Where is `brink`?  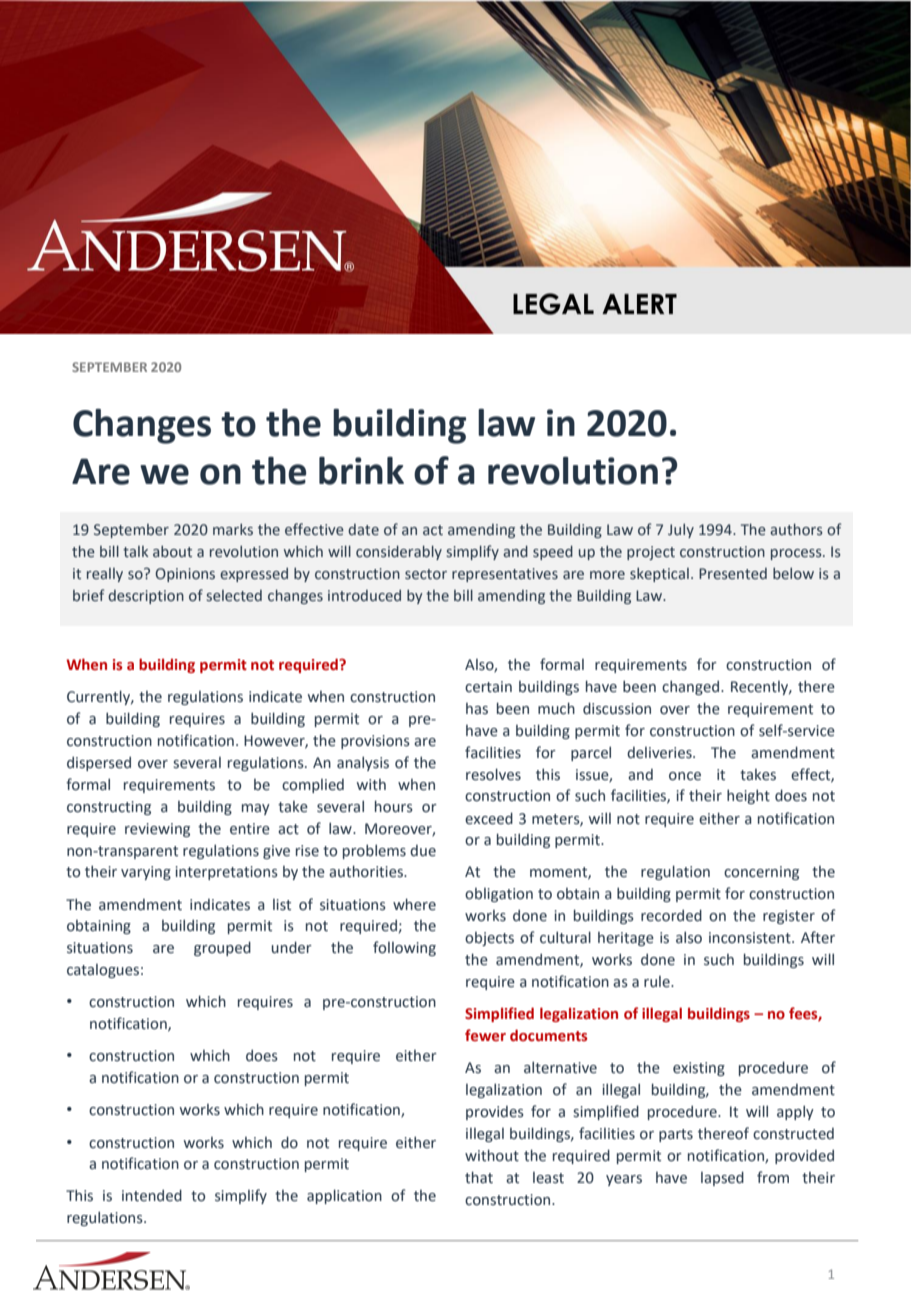 brink is located at coordinates (361, 471).
